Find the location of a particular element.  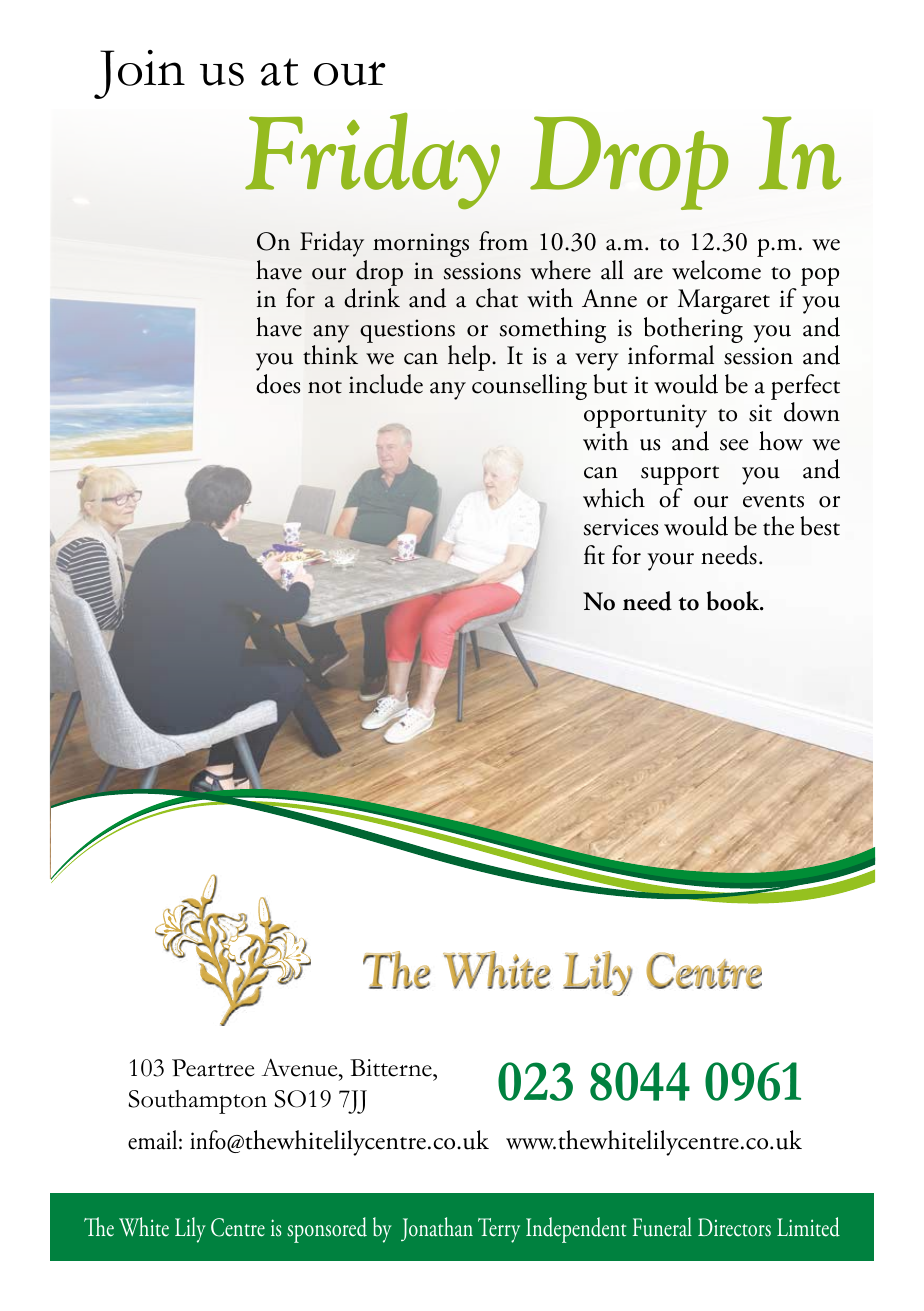

your is located at coordinates (670, 562).
